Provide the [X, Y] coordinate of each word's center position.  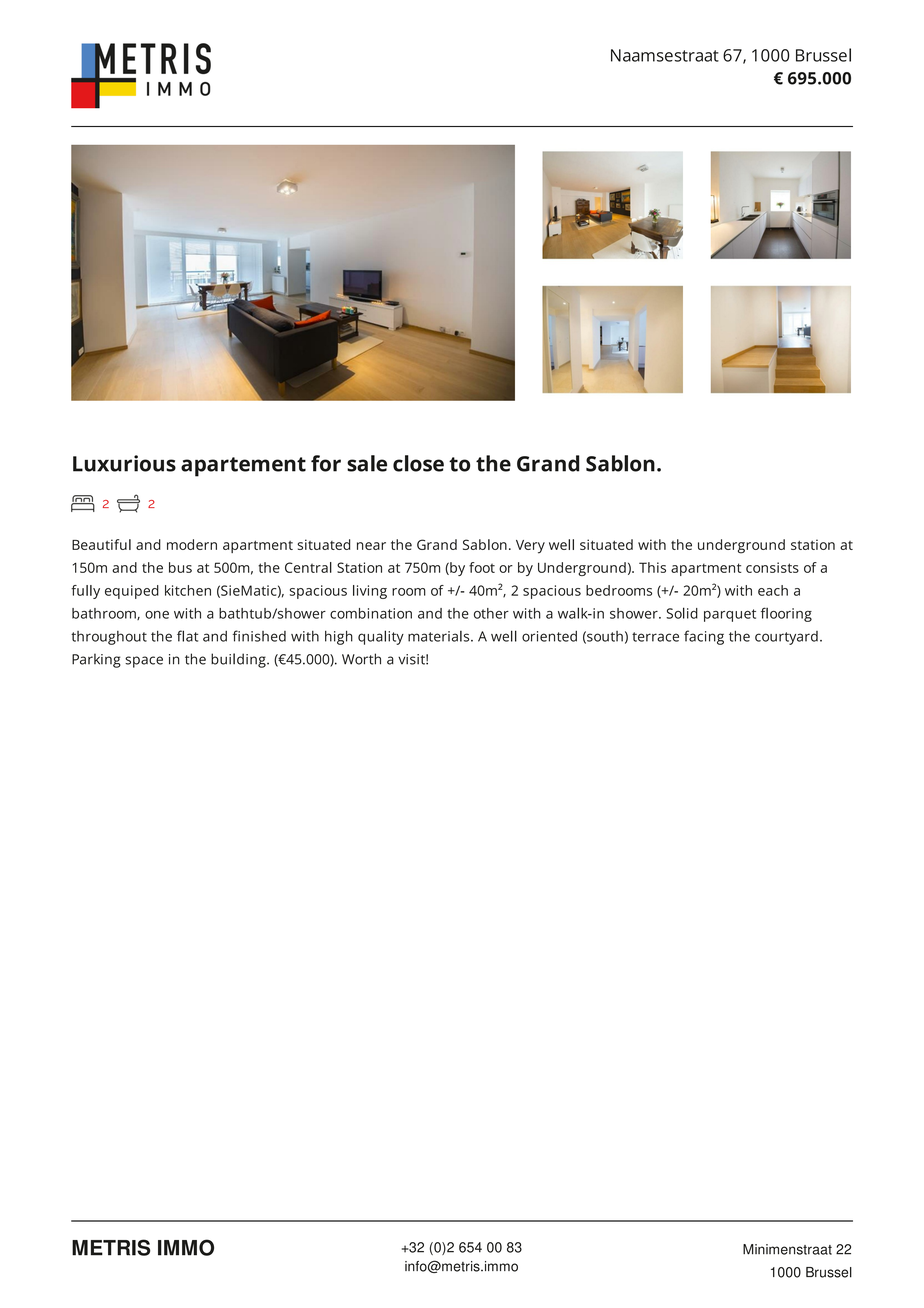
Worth [361, 659]
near [371, 546]
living [370, 592]
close [418, 463]
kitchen [188, 590]
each [773, 590]
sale [367, 463]
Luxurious [124, 463]
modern [192, 544]
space [144, 662]
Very [530, 547]
